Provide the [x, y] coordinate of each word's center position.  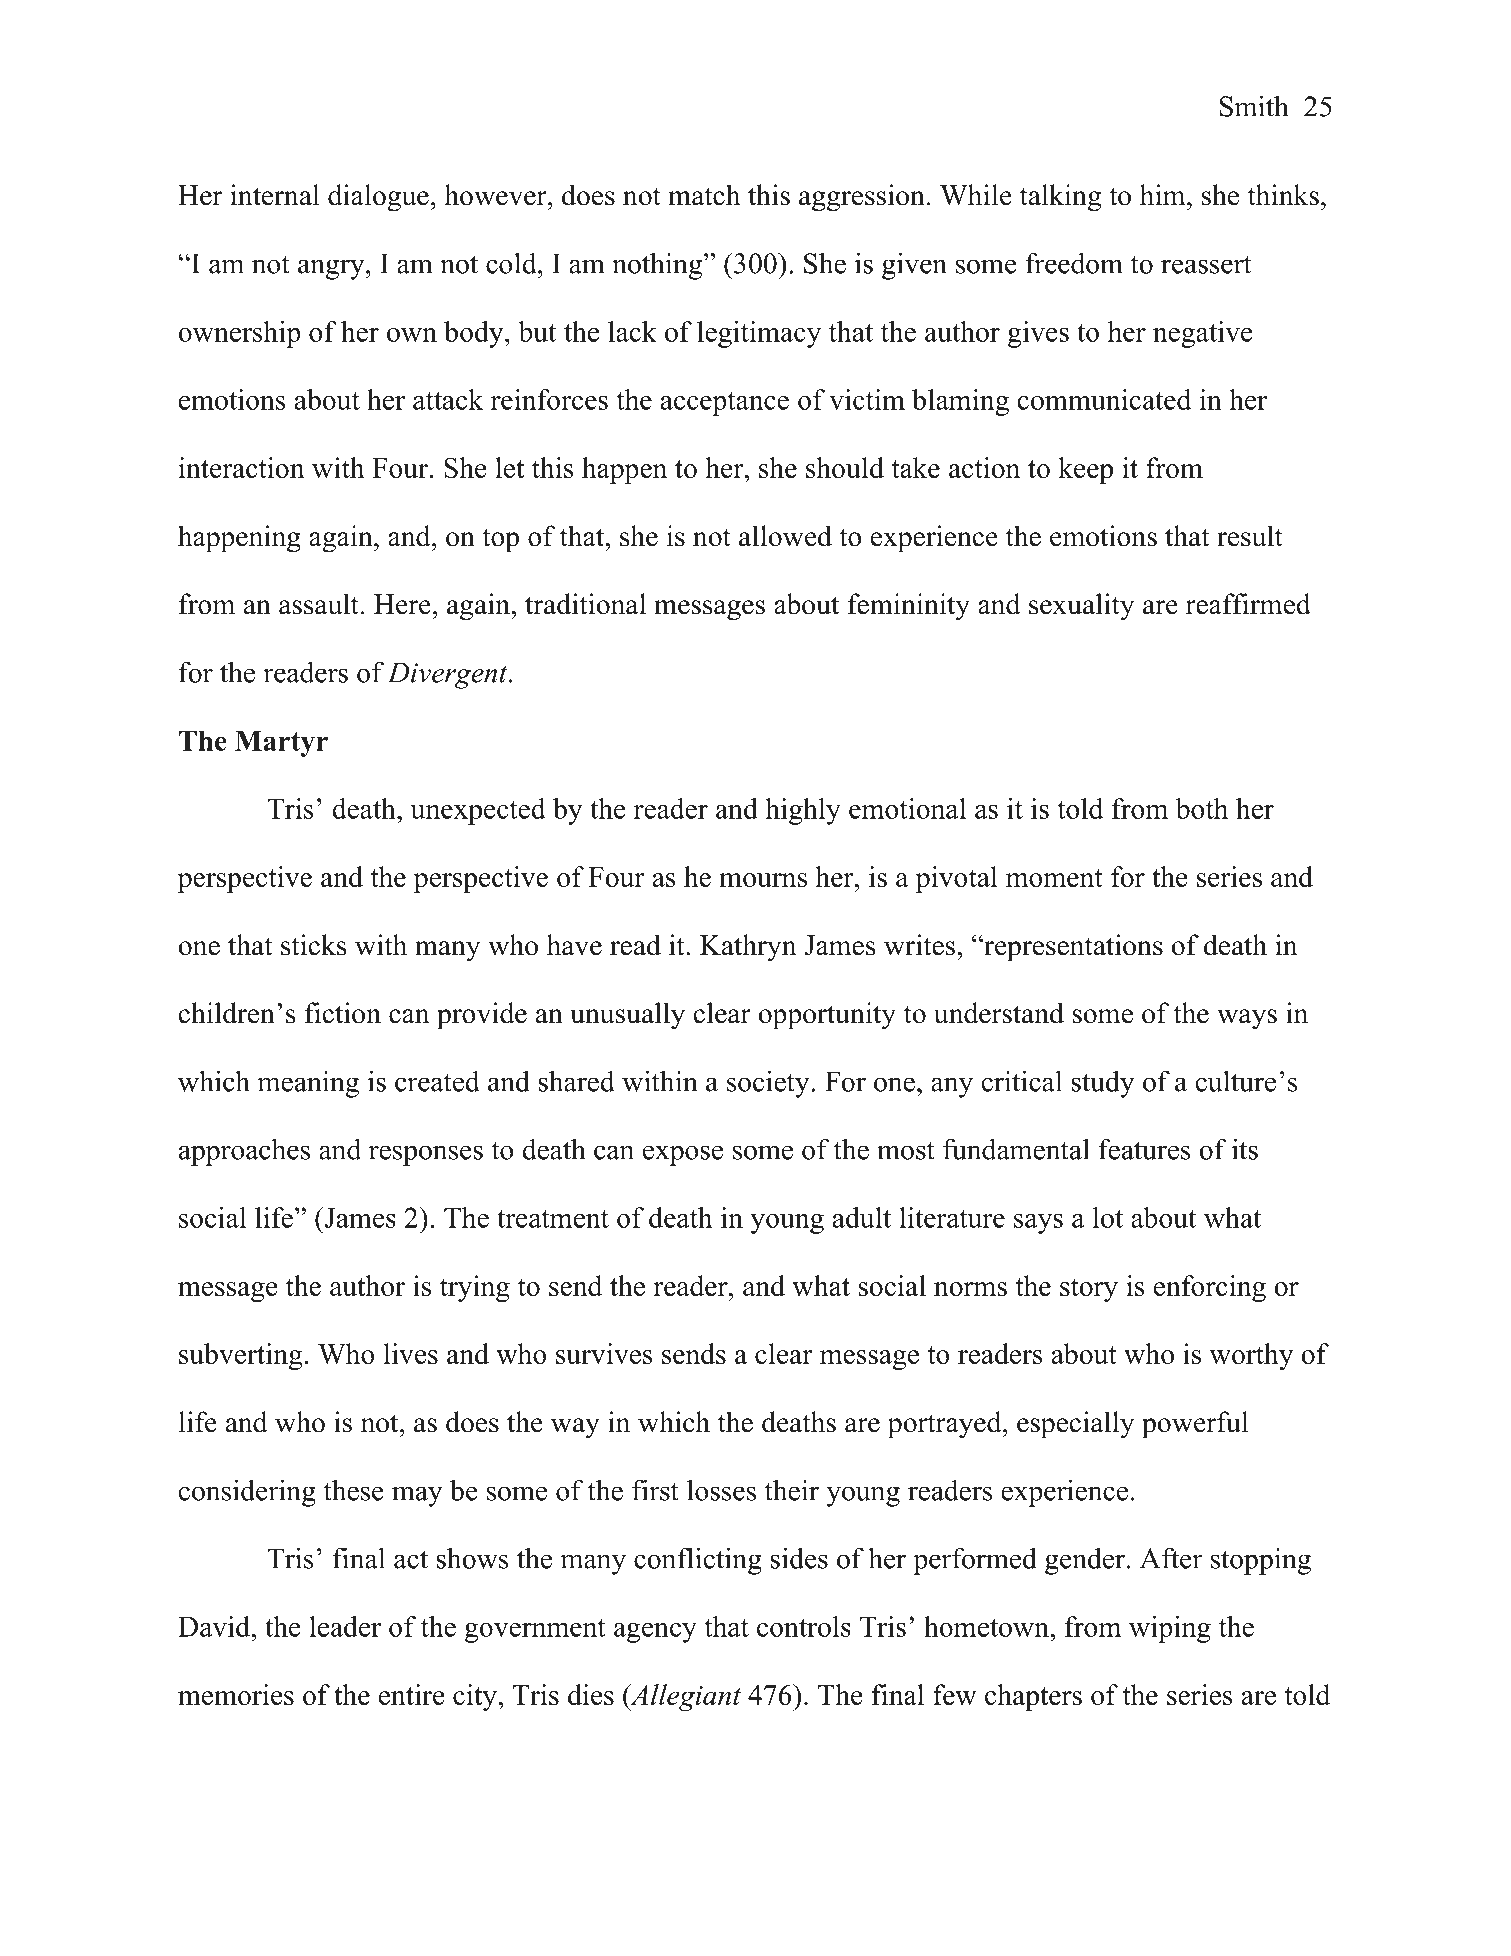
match [704, 195]
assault [319, 604]
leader [345, 1626]
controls [804, 1626]
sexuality [1081, 607]
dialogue [378, 198]
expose [683, 1155]
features [1144, 1149]
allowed [785, 536]
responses [426, 1155]
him [1164, 194]
